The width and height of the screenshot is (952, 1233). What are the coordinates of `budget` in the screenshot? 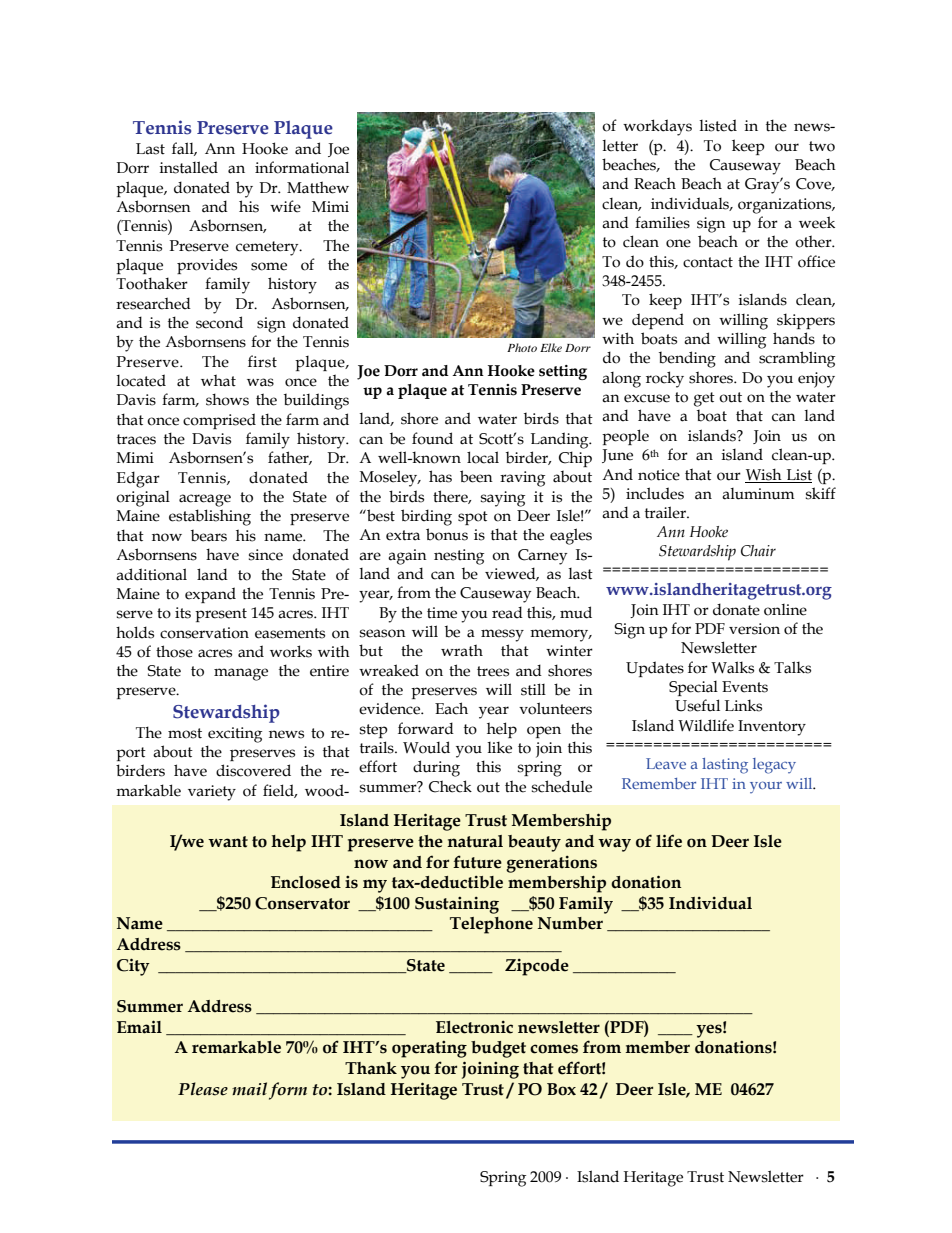 It's located at (498, 1049).
